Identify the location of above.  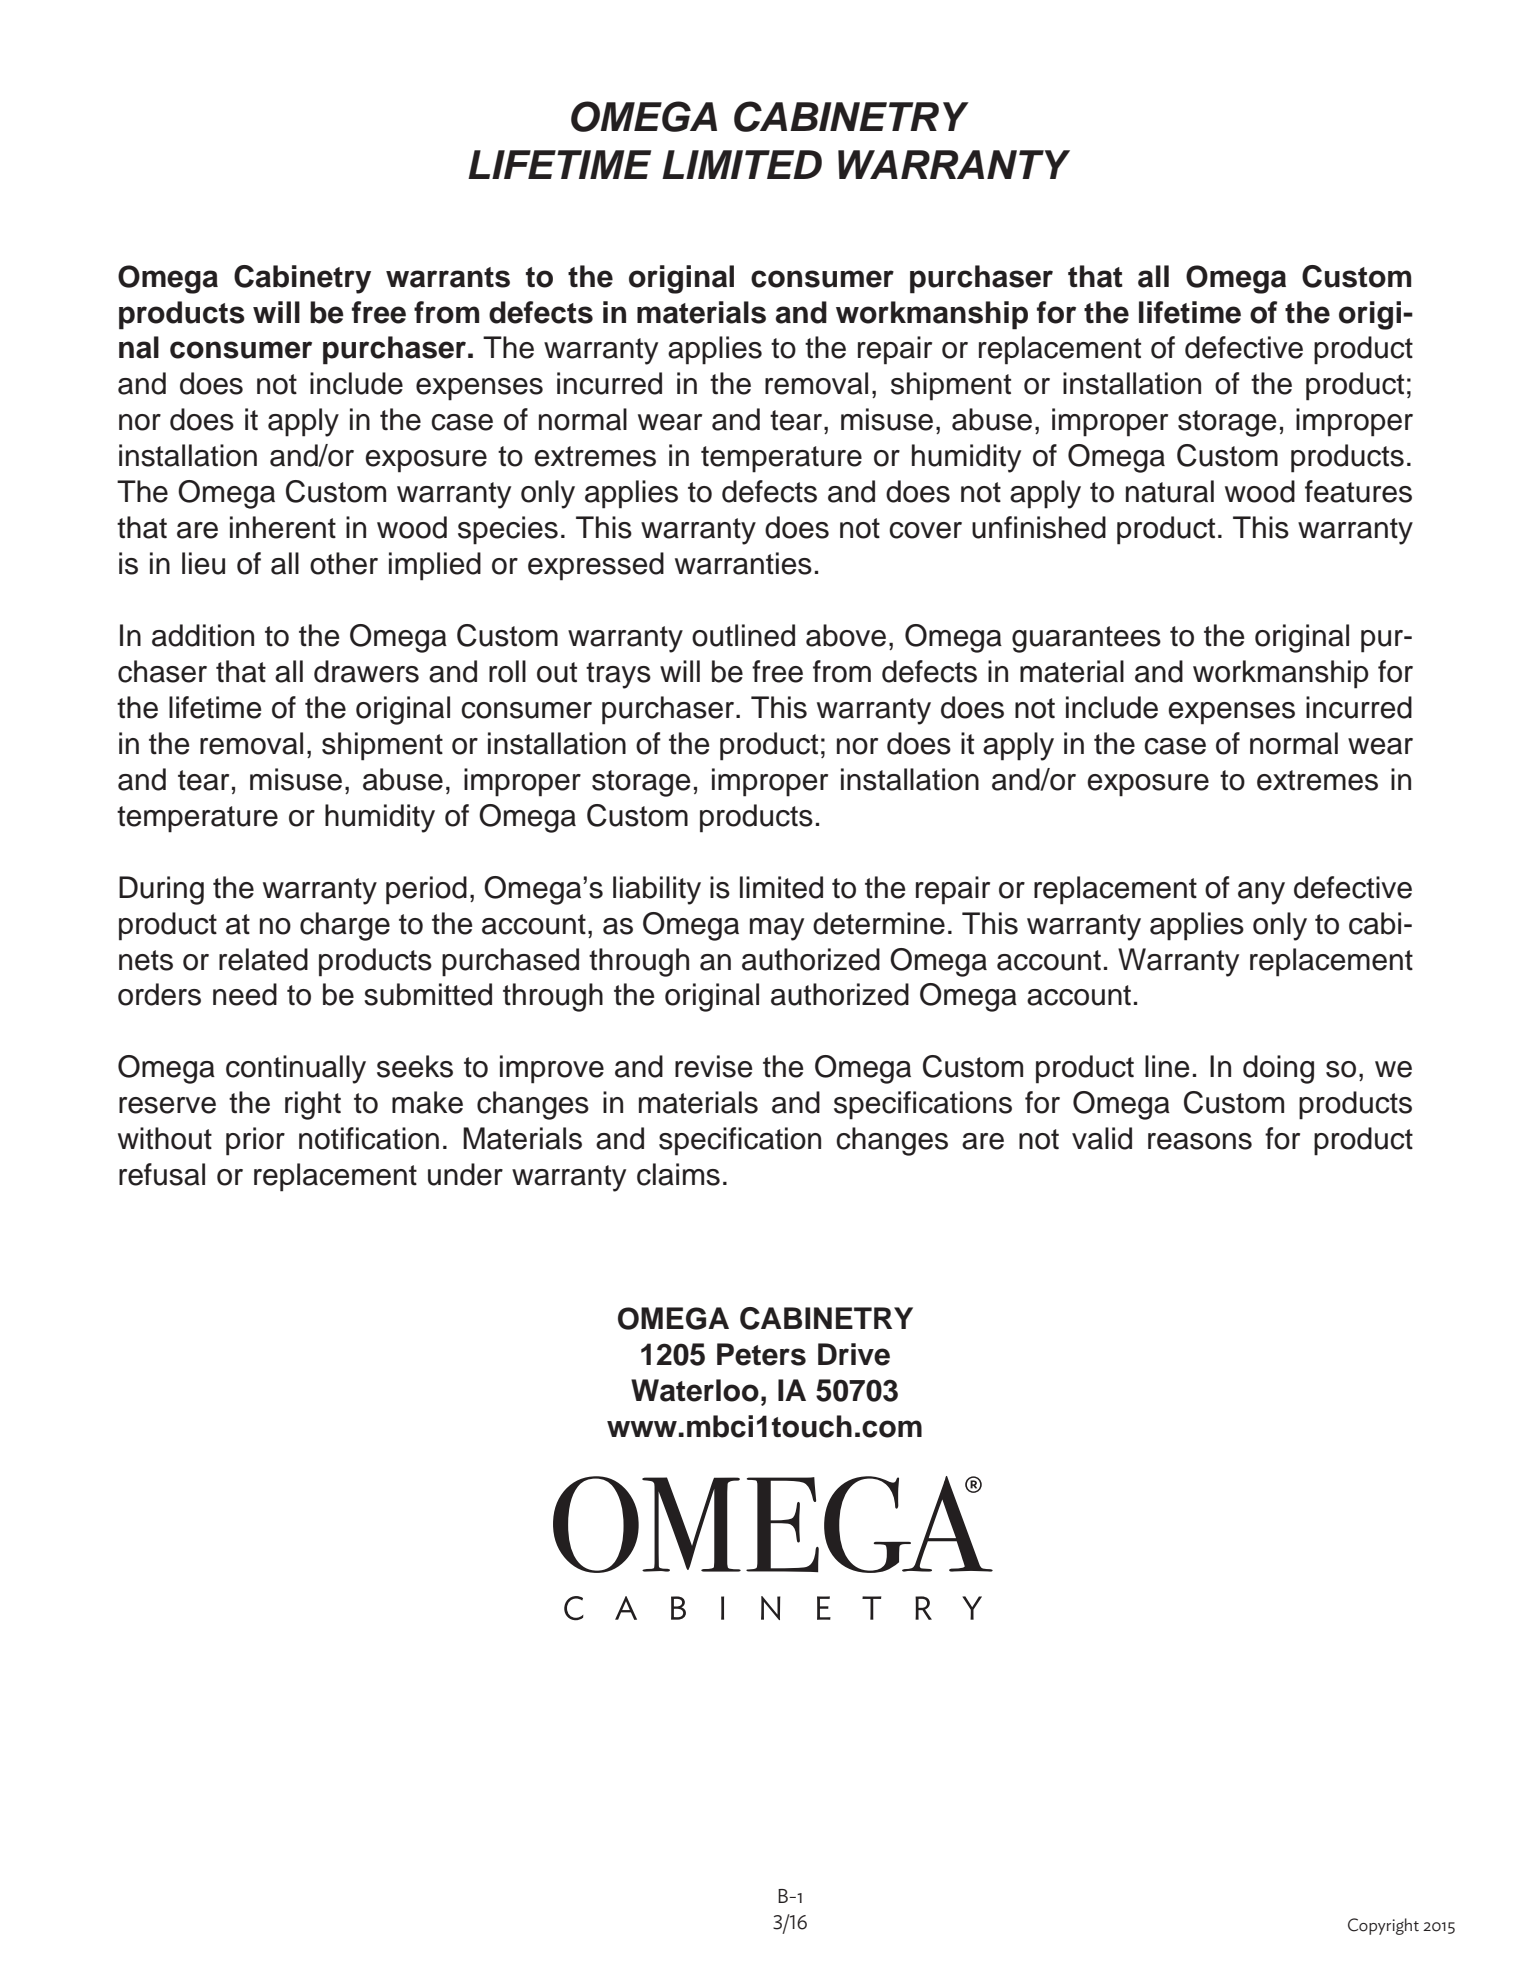
(846, 635).
